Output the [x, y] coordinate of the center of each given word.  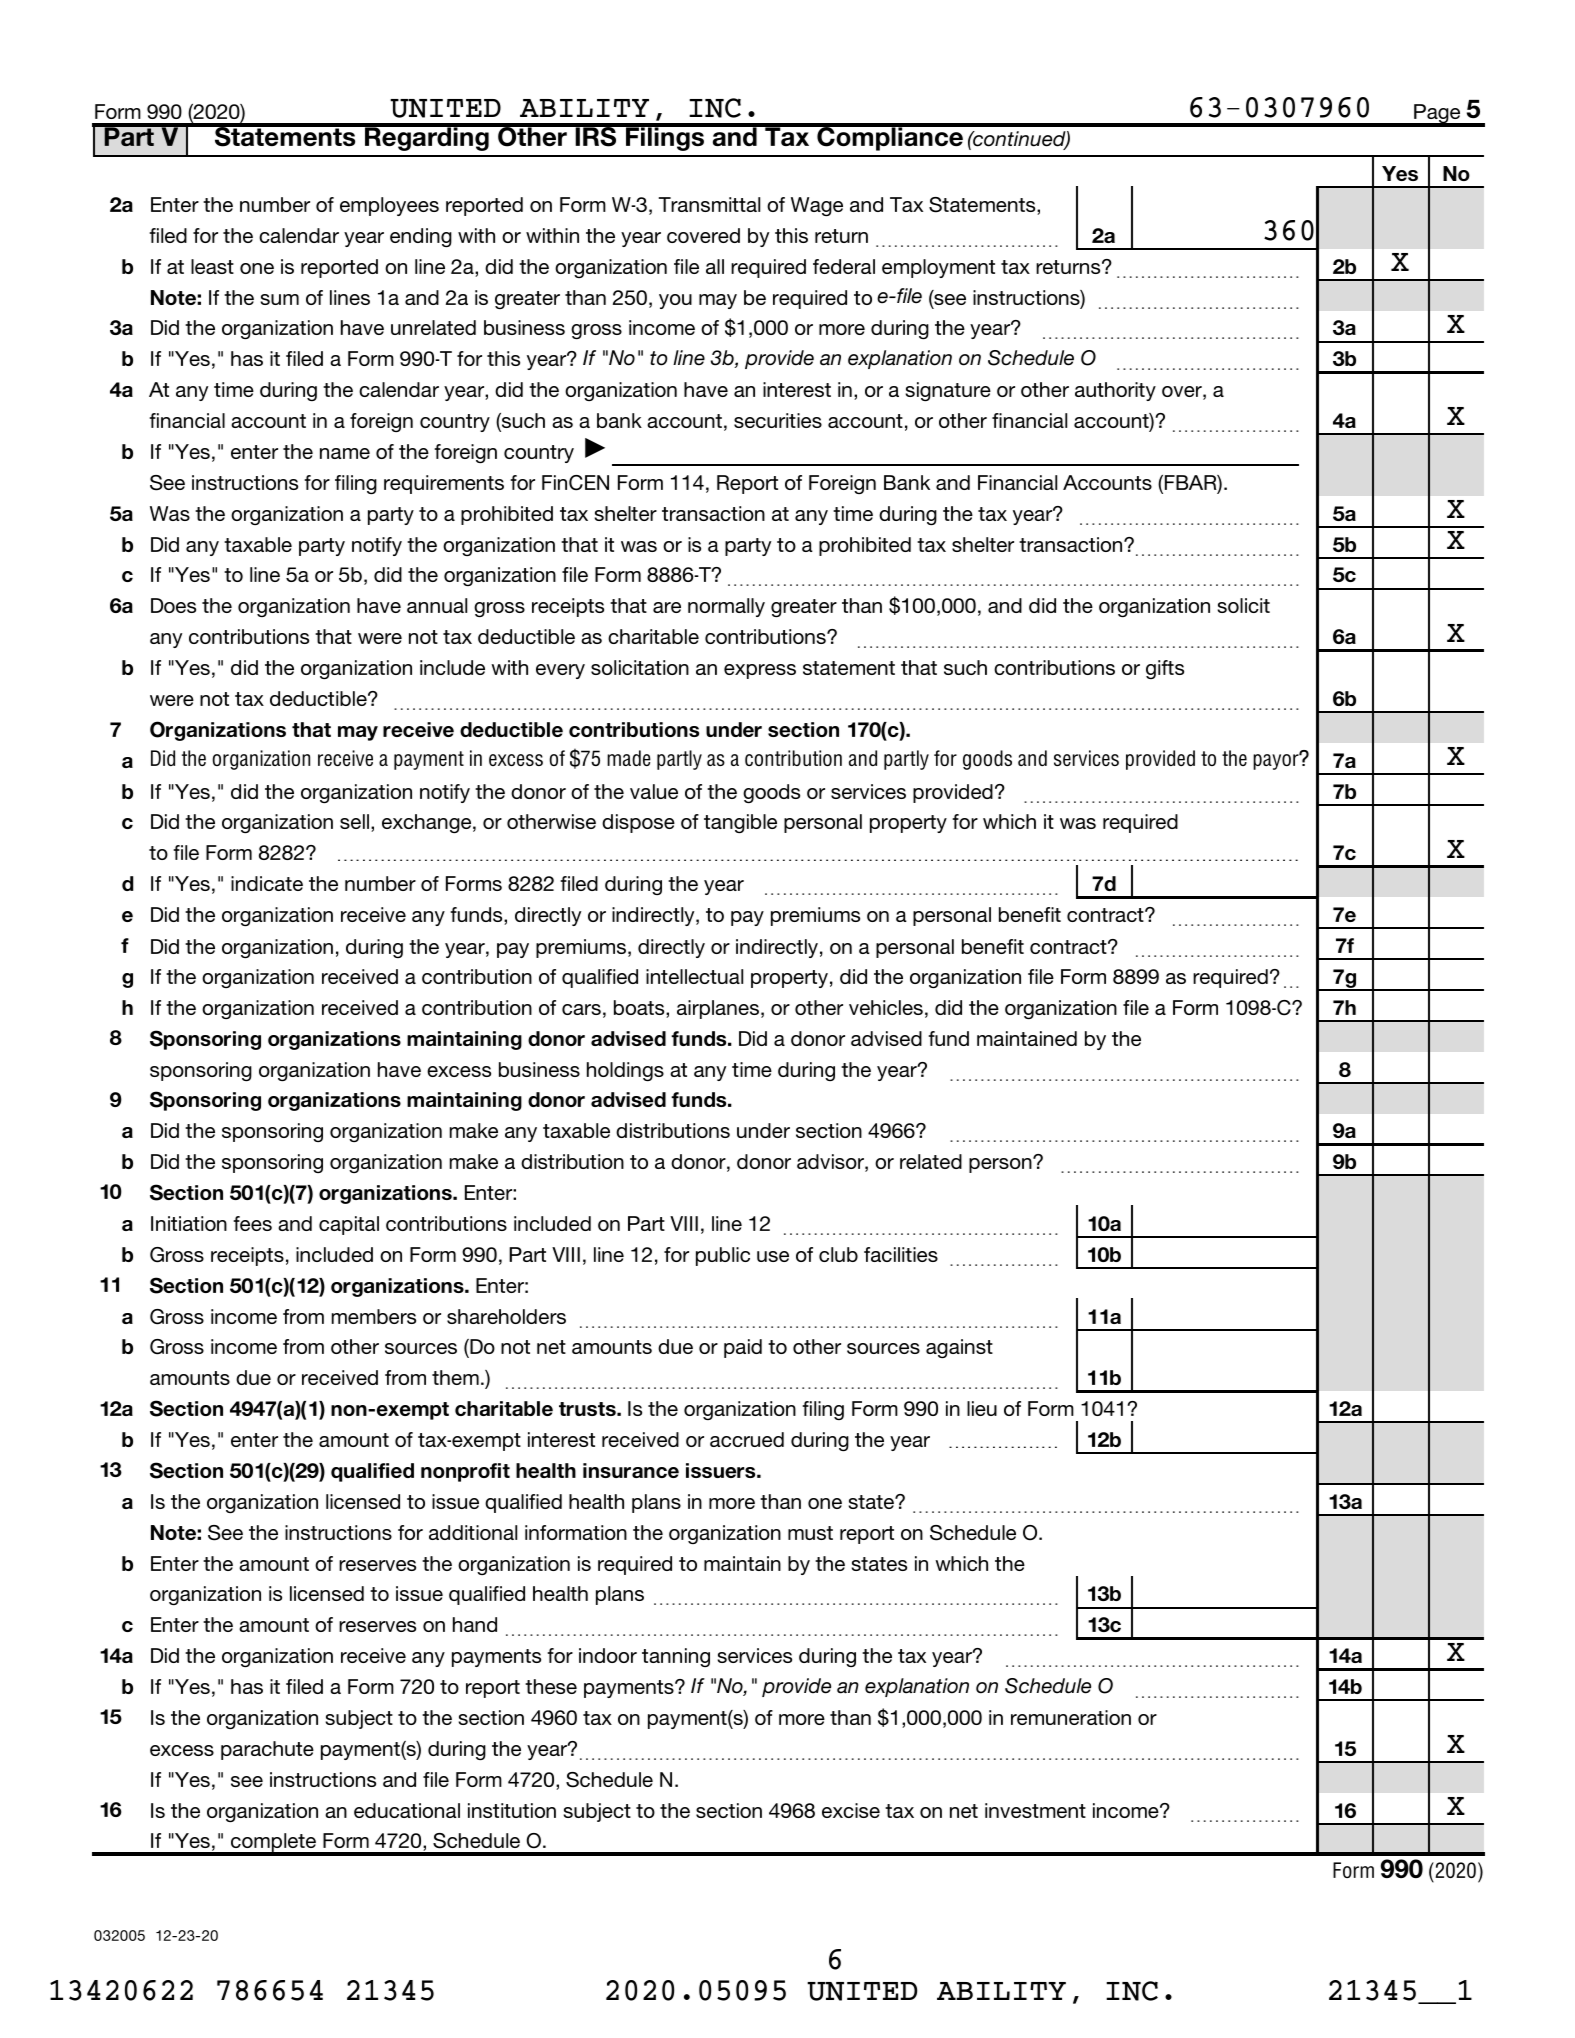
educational [407, 1810]
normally [726, 607]
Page [1437, 115]
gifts [1165, 669]
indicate [267, 883]
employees [389, 206]
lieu [982, 1408]
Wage [817, 206]
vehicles [886, 1007]
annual [437, 605]
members [374, 1316]
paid [743, 1348]
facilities [901, 1254]
